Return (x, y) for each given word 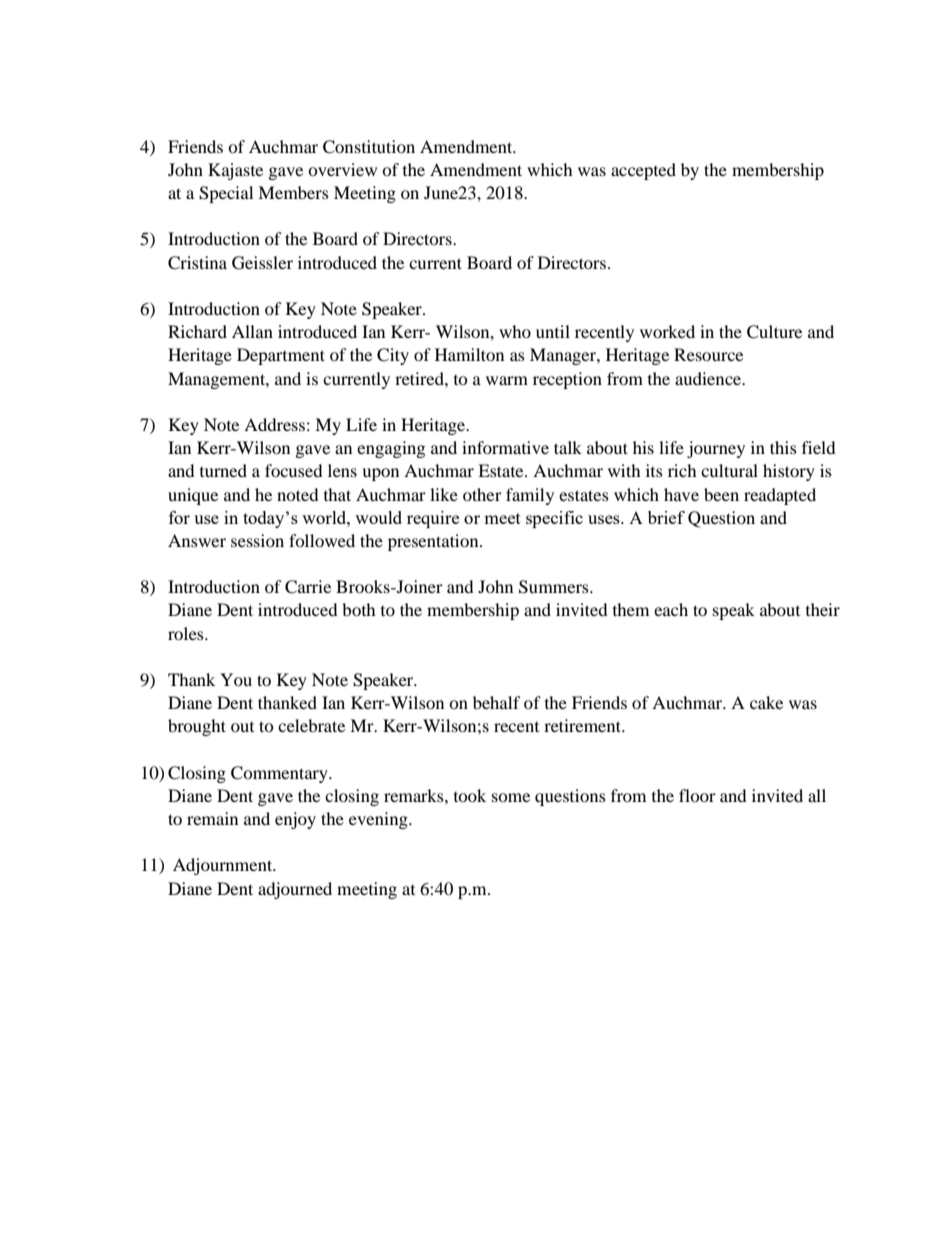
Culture (774, 332)
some (511, 797)
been (721, 494)
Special (226, 194)
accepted (643, 171)
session (257, 540)
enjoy (295, 820)
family (530, 496)
